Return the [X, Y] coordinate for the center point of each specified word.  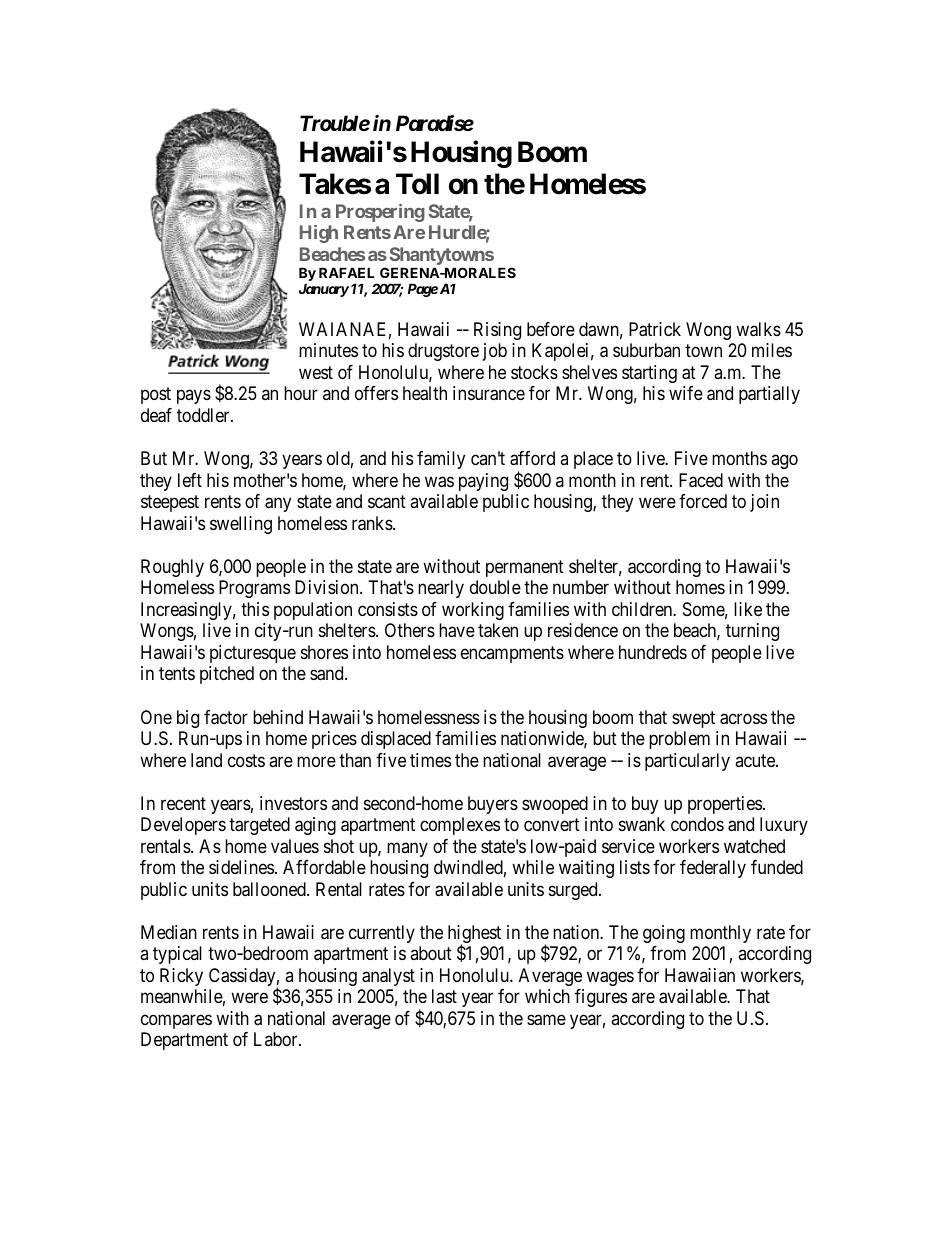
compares [176, 1021]
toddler [204, 415]
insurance [489, 393]
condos [697, 824]
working [473, 611]
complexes [460, 826]
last [444, 996]
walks [758, 329]
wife [686, 393]
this [255, 609]
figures [601, 998]
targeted [259, 826]
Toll [417, 184]
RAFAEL [346, 272]
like [748, 609]
